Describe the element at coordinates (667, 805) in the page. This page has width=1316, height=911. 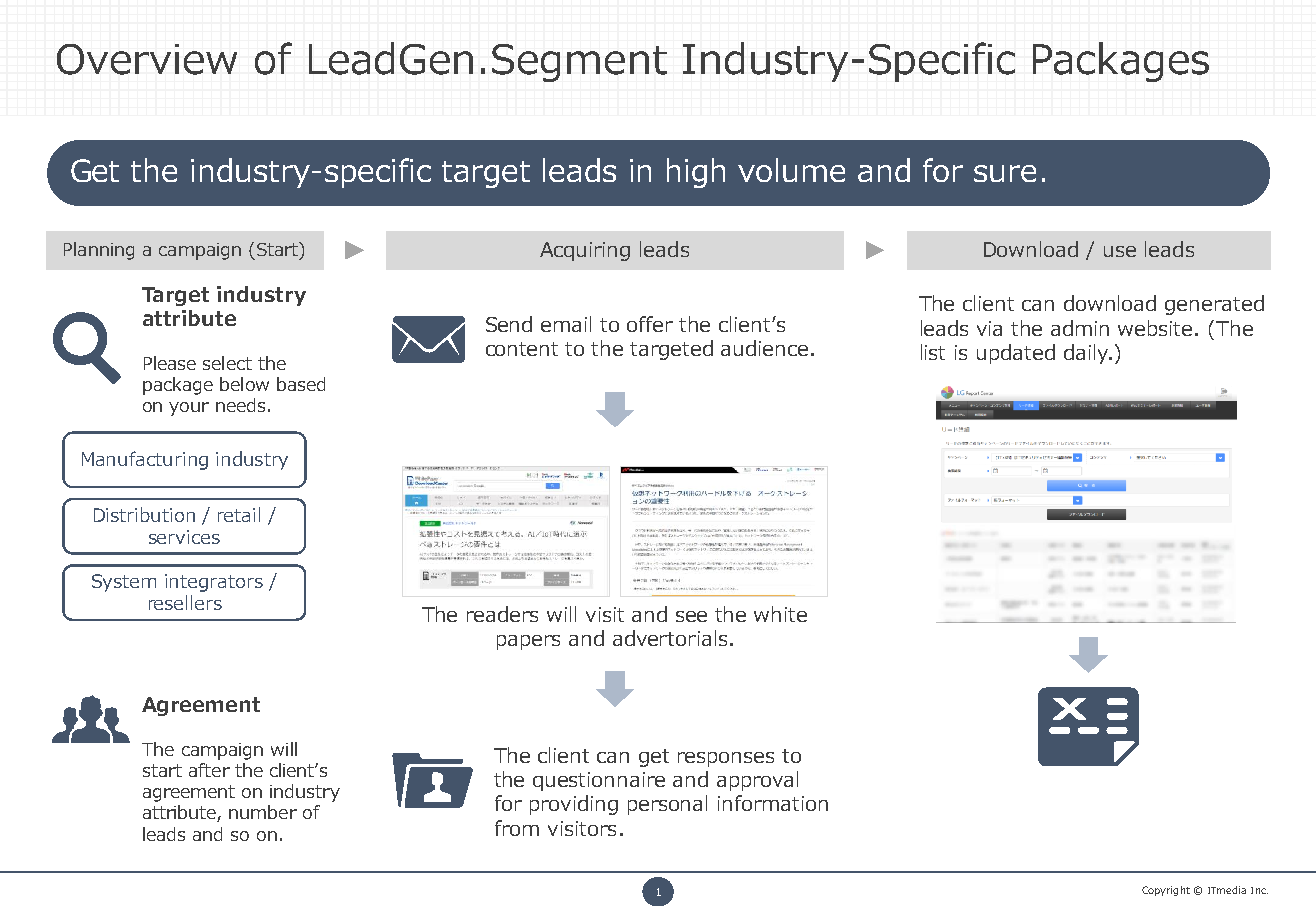
I see `personal` at that location.
